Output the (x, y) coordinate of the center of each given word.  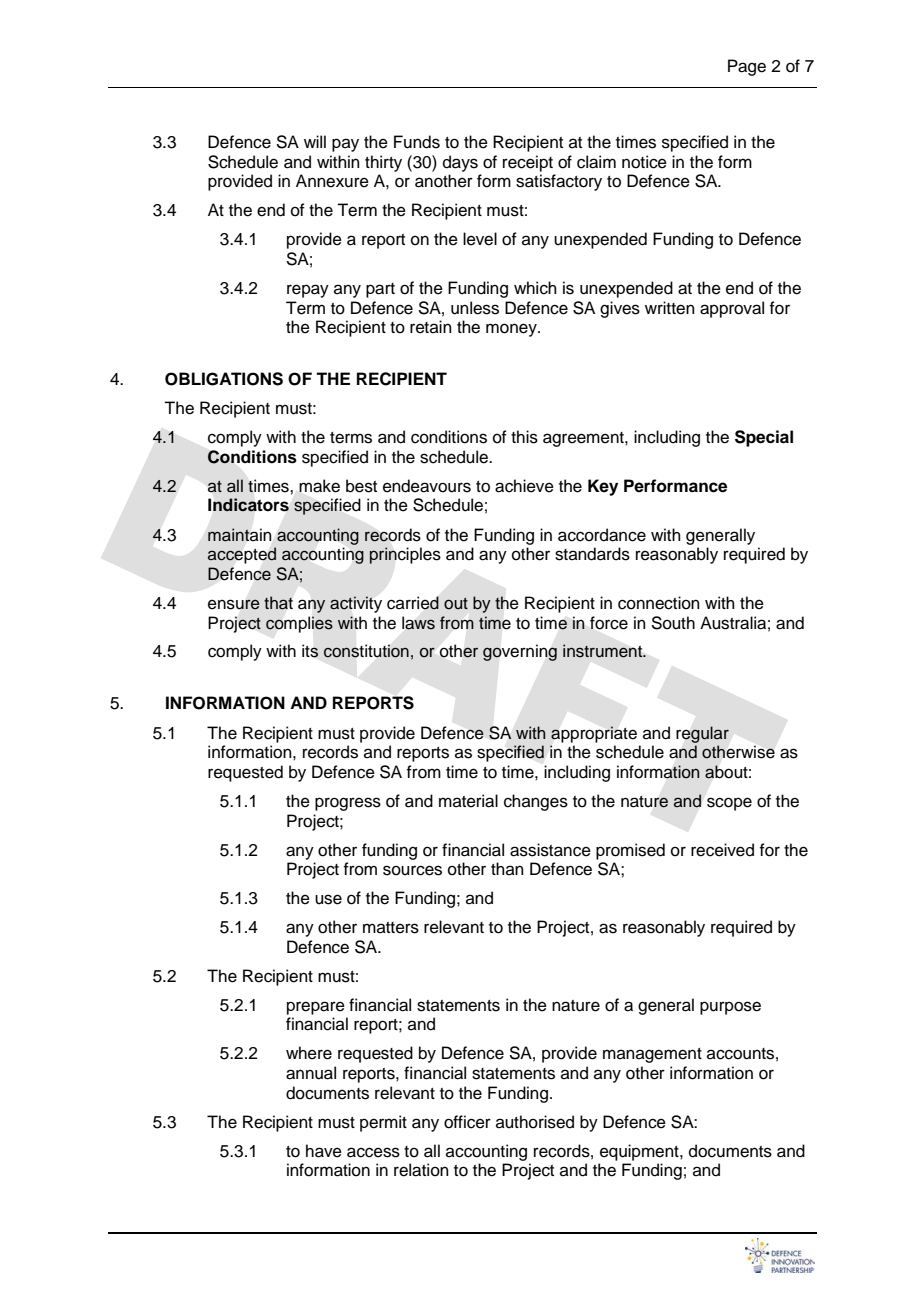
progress (348, 804)
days (460, 163)
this (524, 437)
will (315, 141)
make (319, 486)
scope (729, 804)
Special (764, 438)
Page (747, 67)
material (468, 801)
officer (467, 1122)
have (324, 1151)
